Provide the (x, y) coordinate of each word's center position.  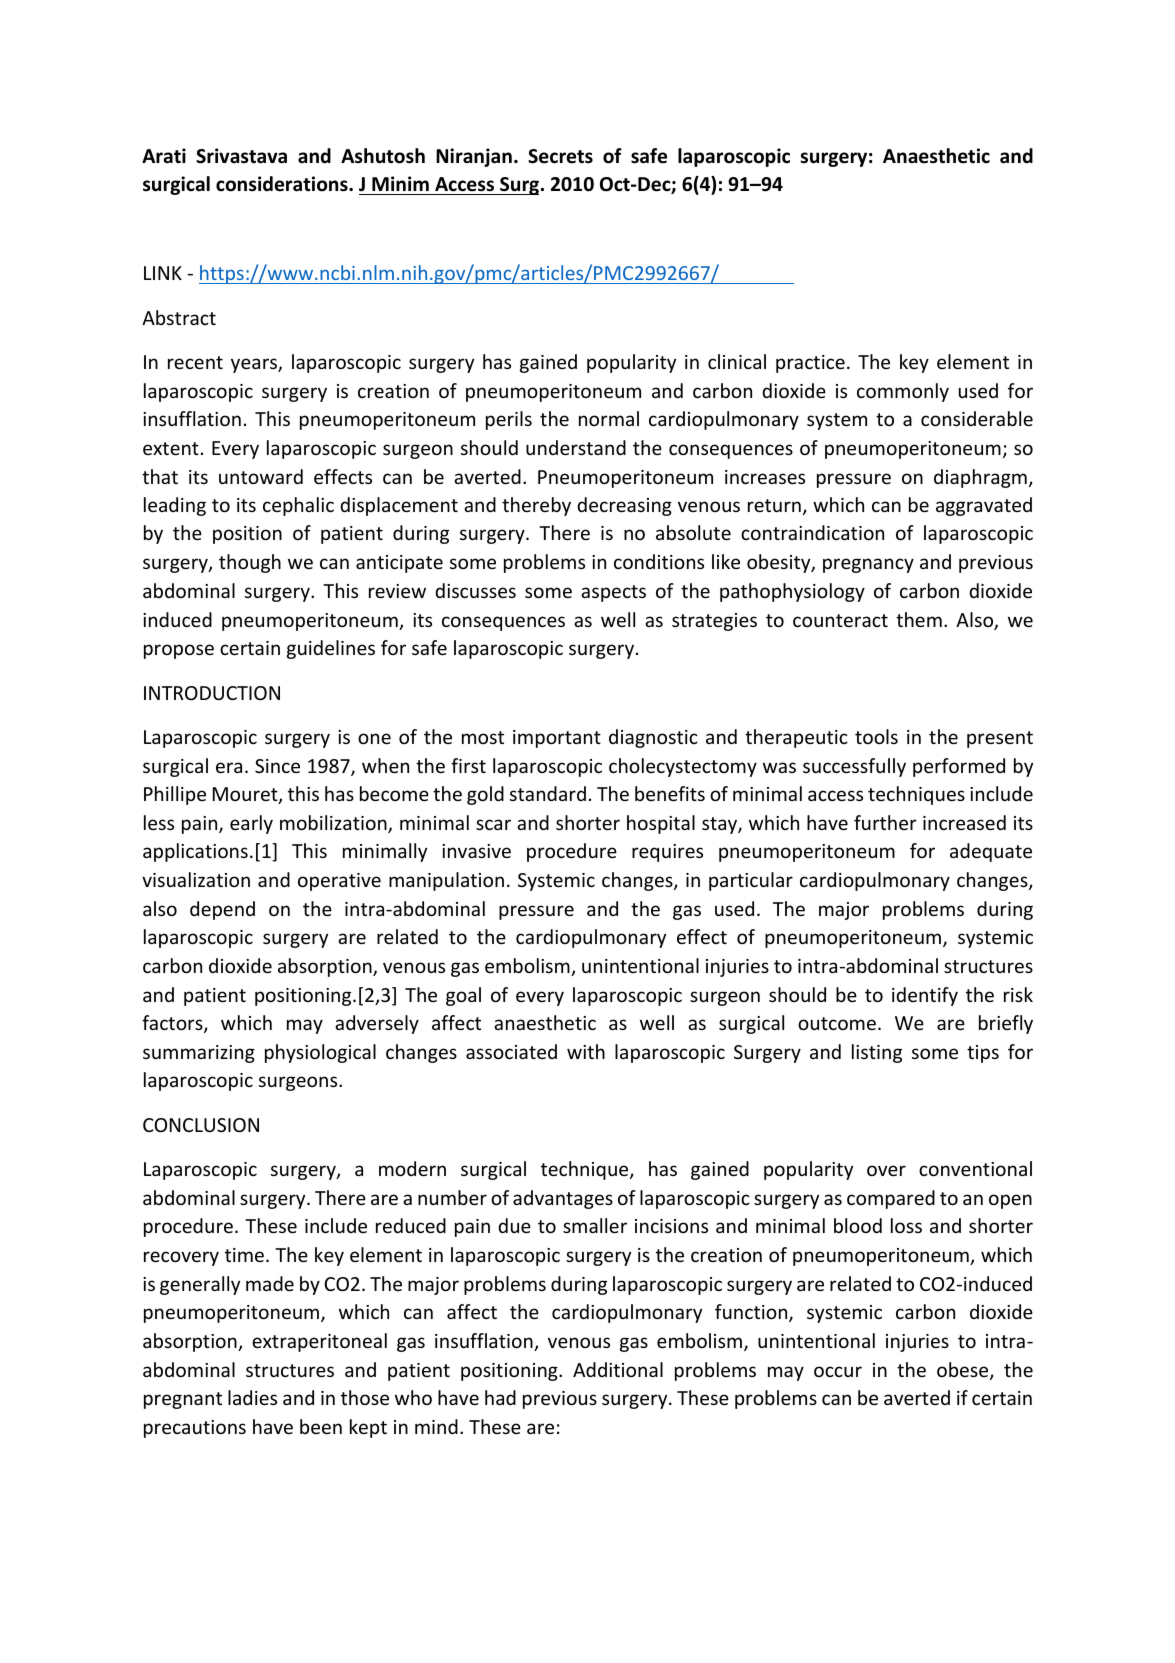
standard (548, 793)
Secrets (560, 156)
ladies (252, 1397)
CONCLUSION (201, 1125)
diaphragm (980, 478)
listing (877, 1053)
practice (810, 364)
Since (277, 766)
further (885, 822)
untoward (261, 476)
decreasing (624, 506)
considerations (283, 184)
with (586, 1051)
